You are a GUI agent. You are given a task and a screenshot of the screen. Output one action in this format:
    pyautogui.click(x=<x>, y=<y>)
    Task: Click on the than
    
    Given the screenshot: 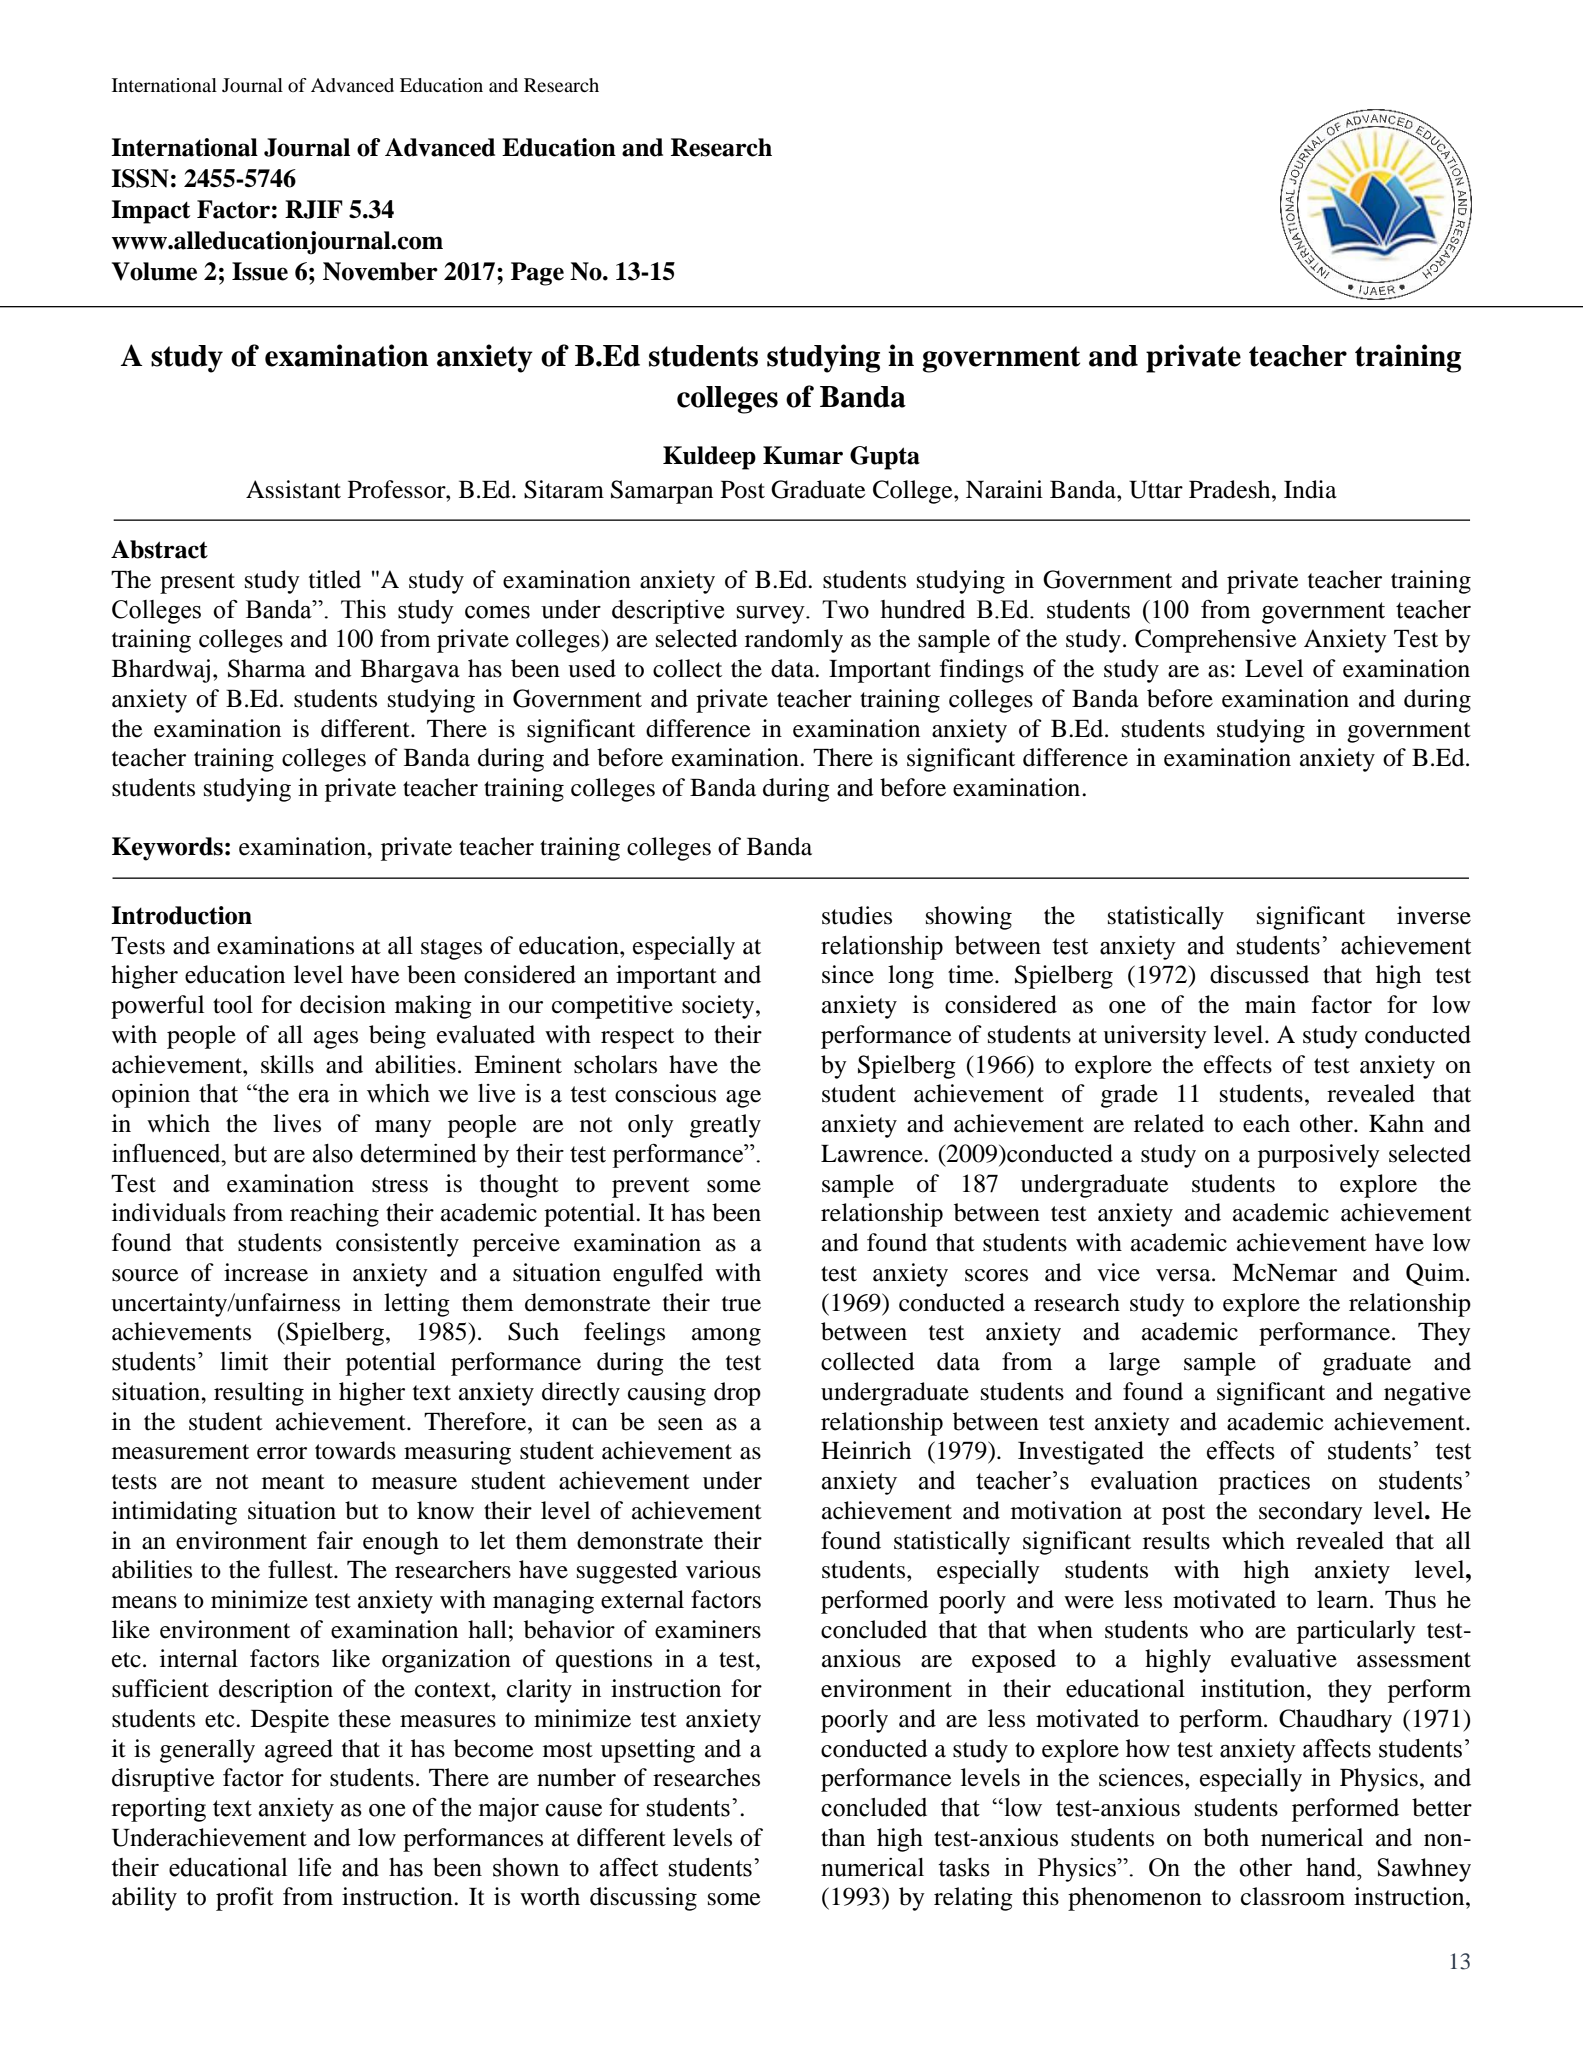 What is the action you would take?
    pyautogui.click(x=843, y=1837)
